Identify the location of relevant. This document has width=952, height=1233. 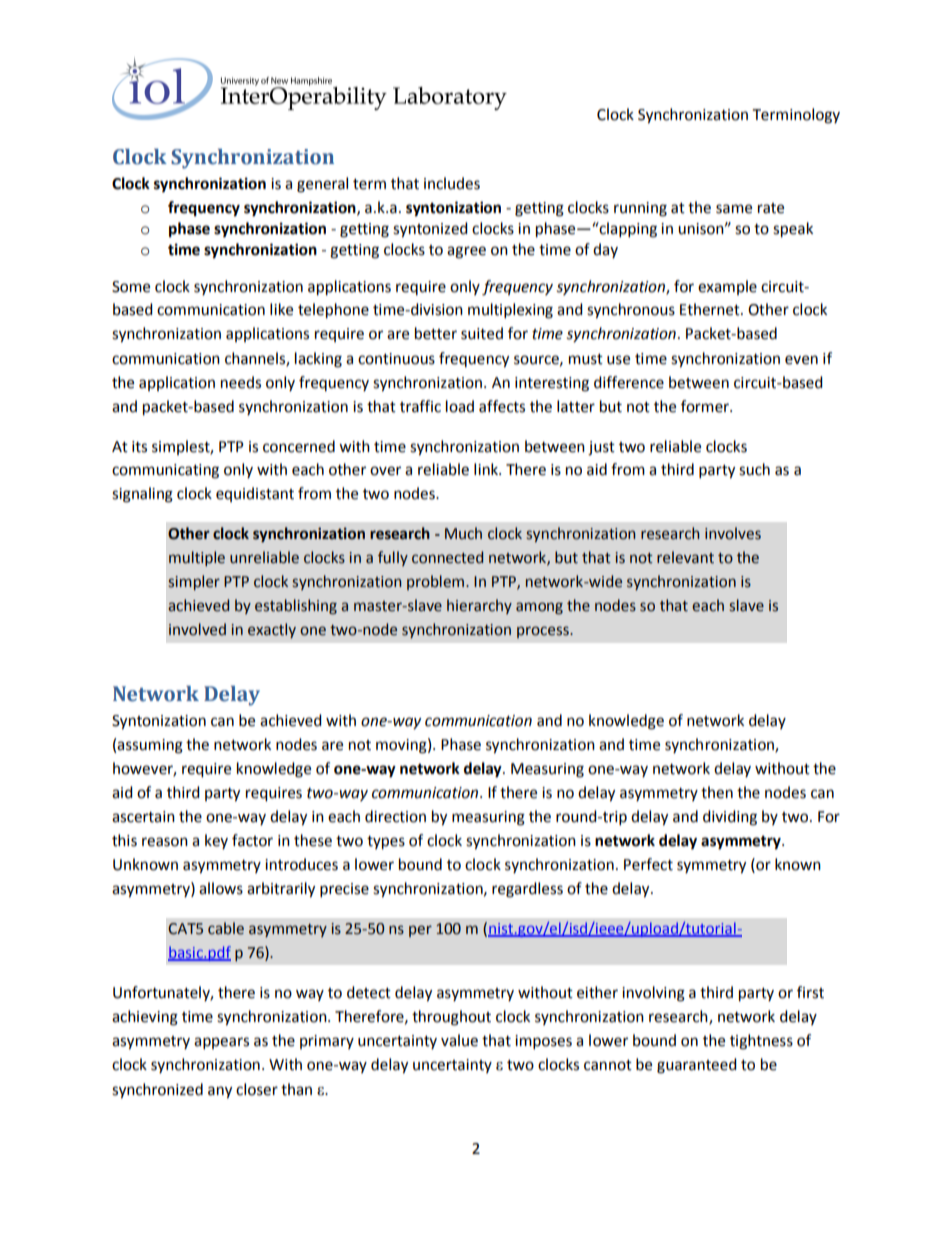
(685, 557).
